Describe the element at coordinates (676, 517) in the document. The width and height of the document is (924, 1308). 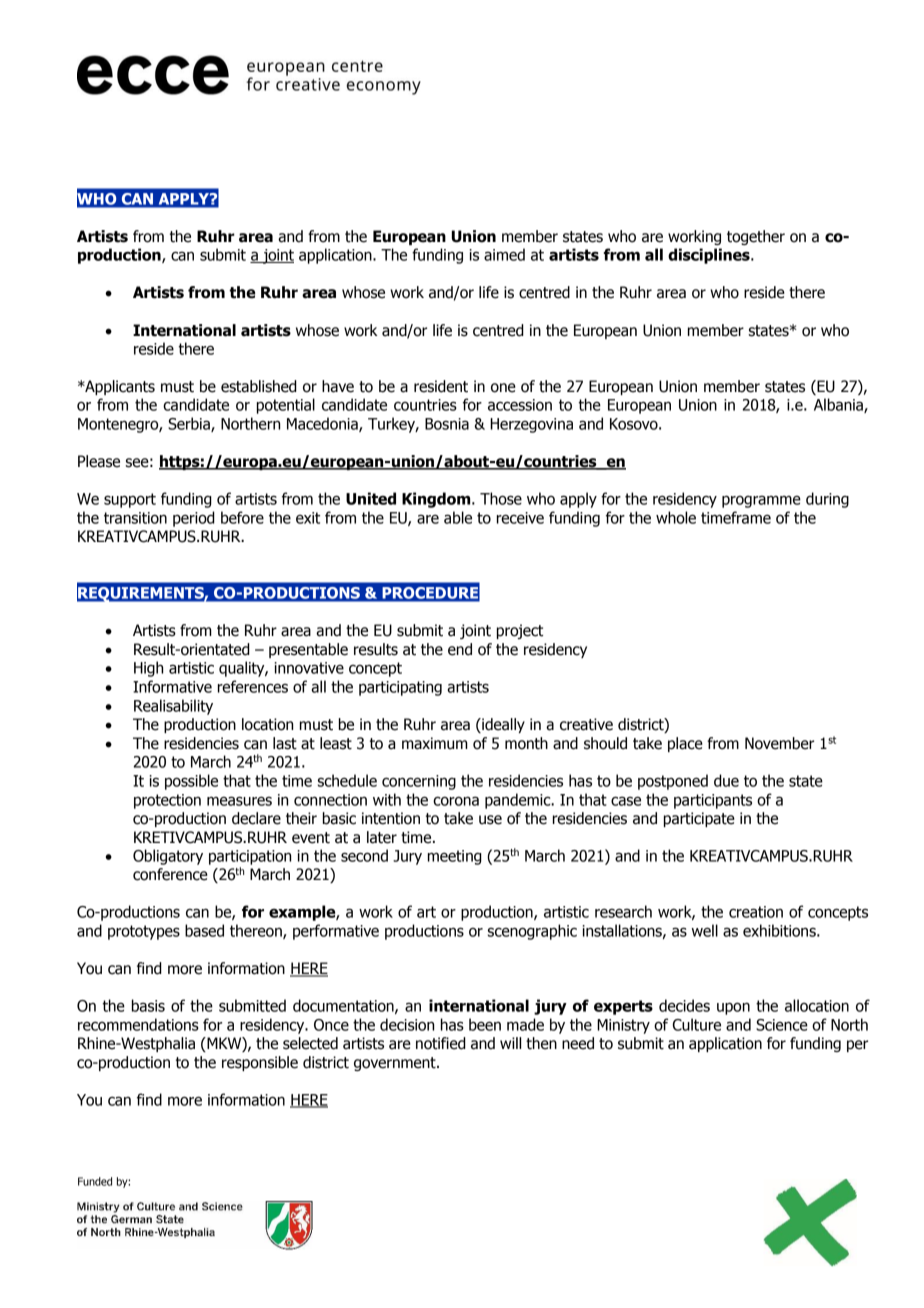
I see `whole` at that location.
